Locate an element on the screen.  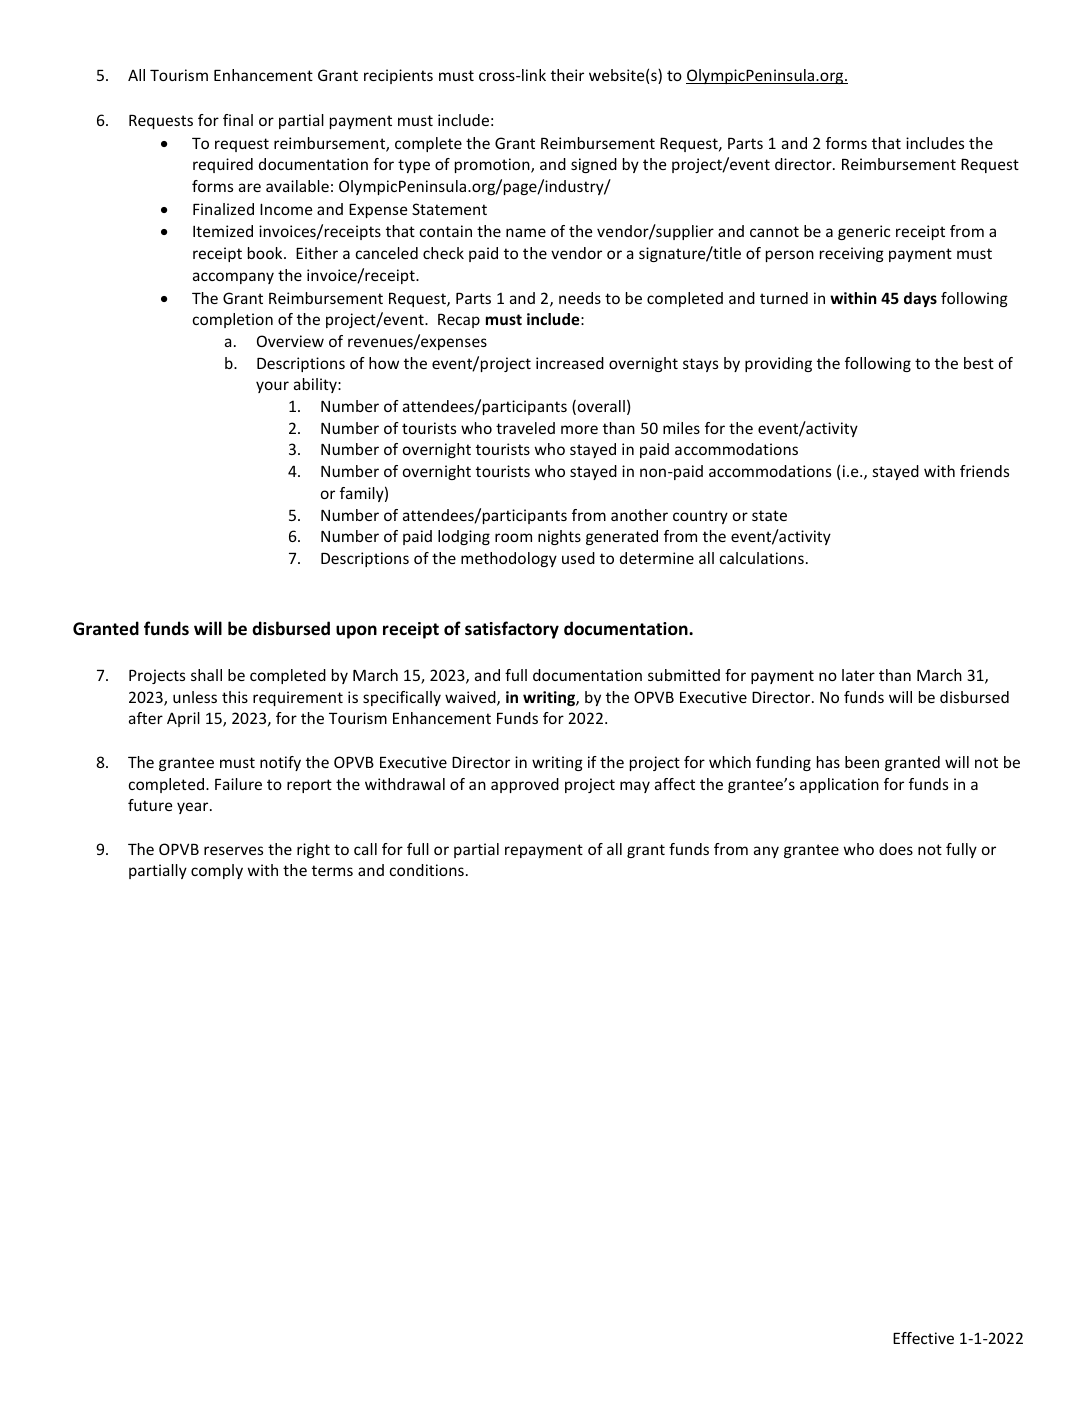
their is located at coordinates (567, 75).
